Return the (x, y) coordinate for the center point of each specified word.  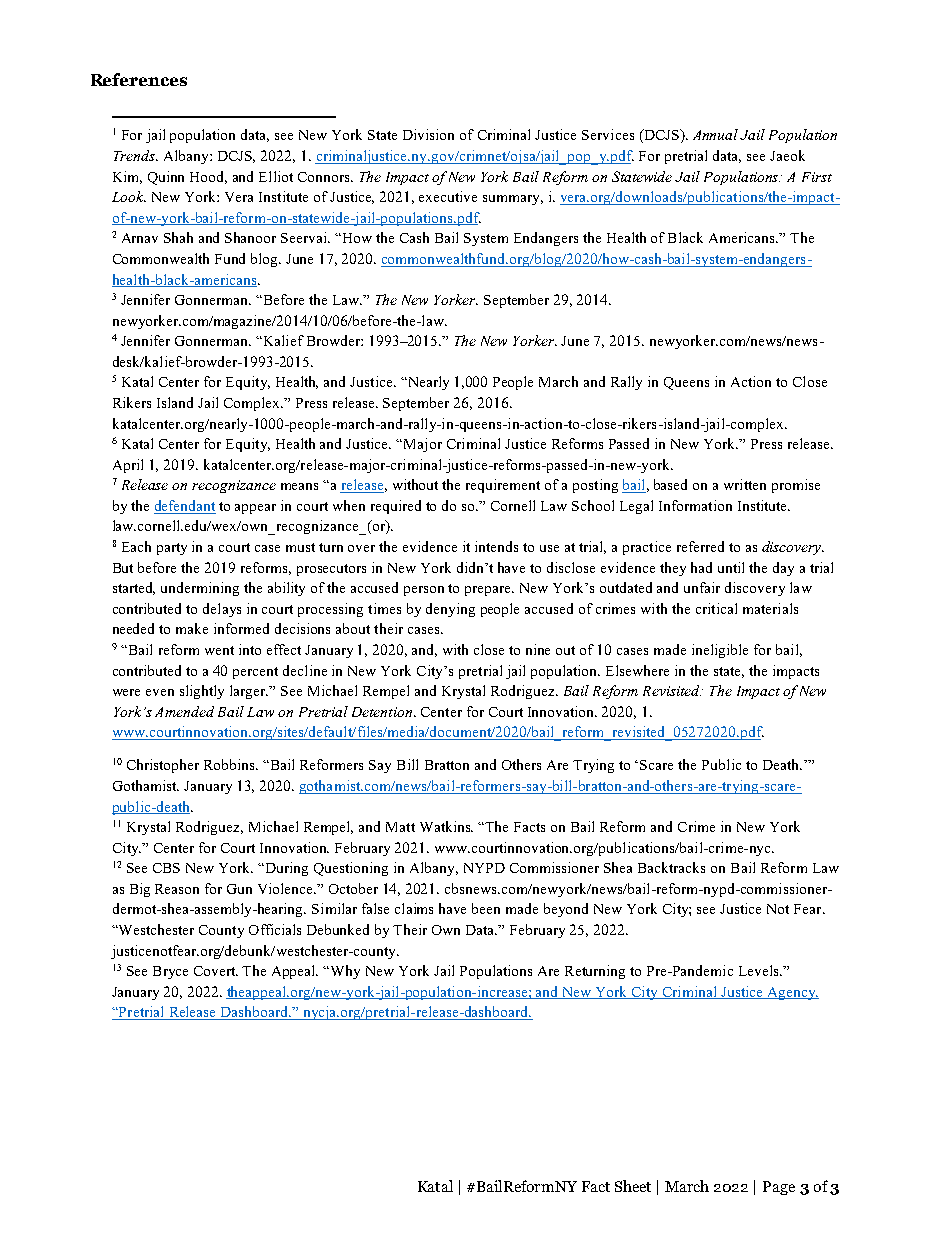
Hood (208, 177)
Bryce (170, 972)
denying (450, 610)
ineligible (720, 651)
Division (428, 134)
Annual (715, 134)
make (192, 628)
